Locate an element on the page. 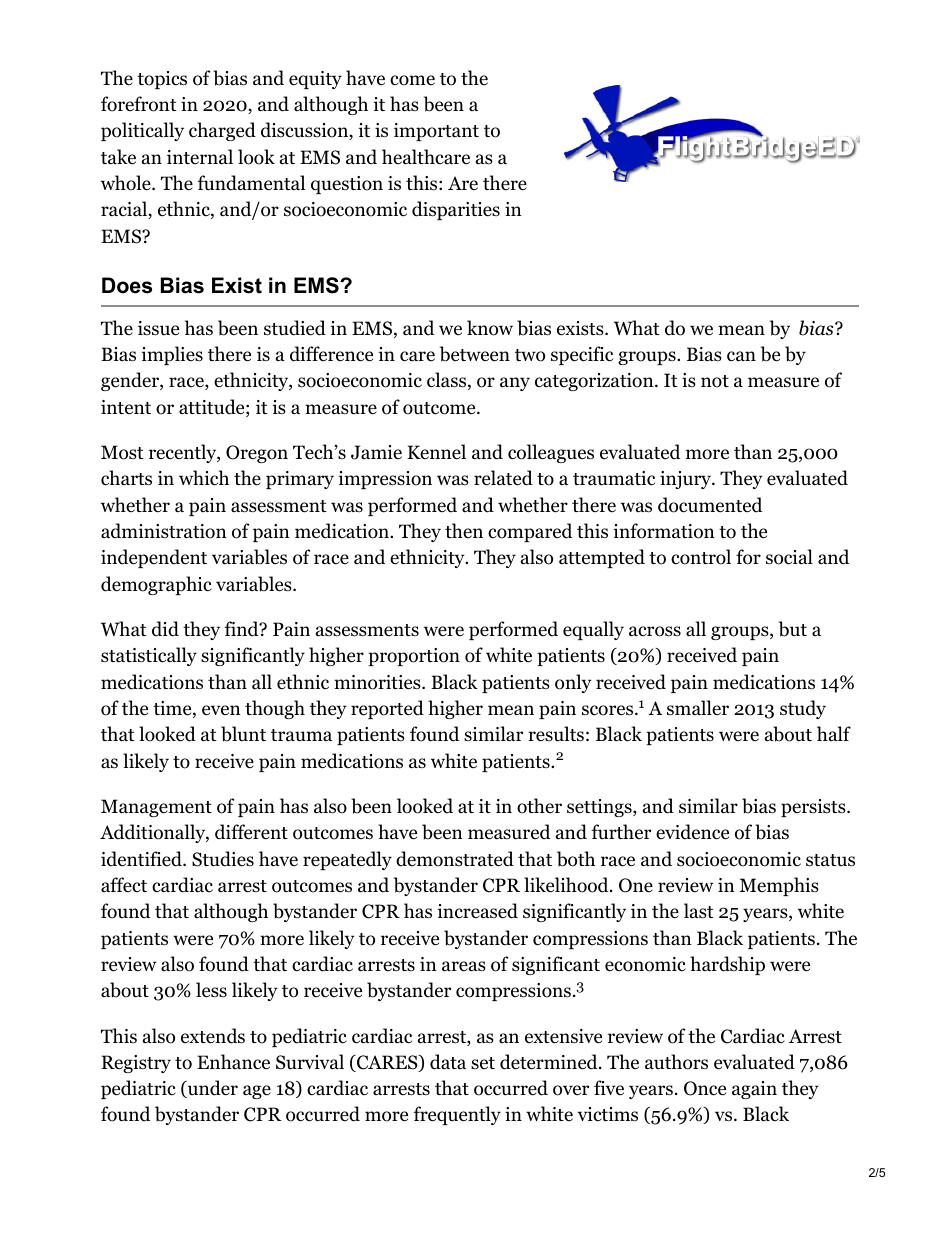 Image resolution: width=952 pixels, height=1233 pixels. charged is located at coordinates (222, 131).
